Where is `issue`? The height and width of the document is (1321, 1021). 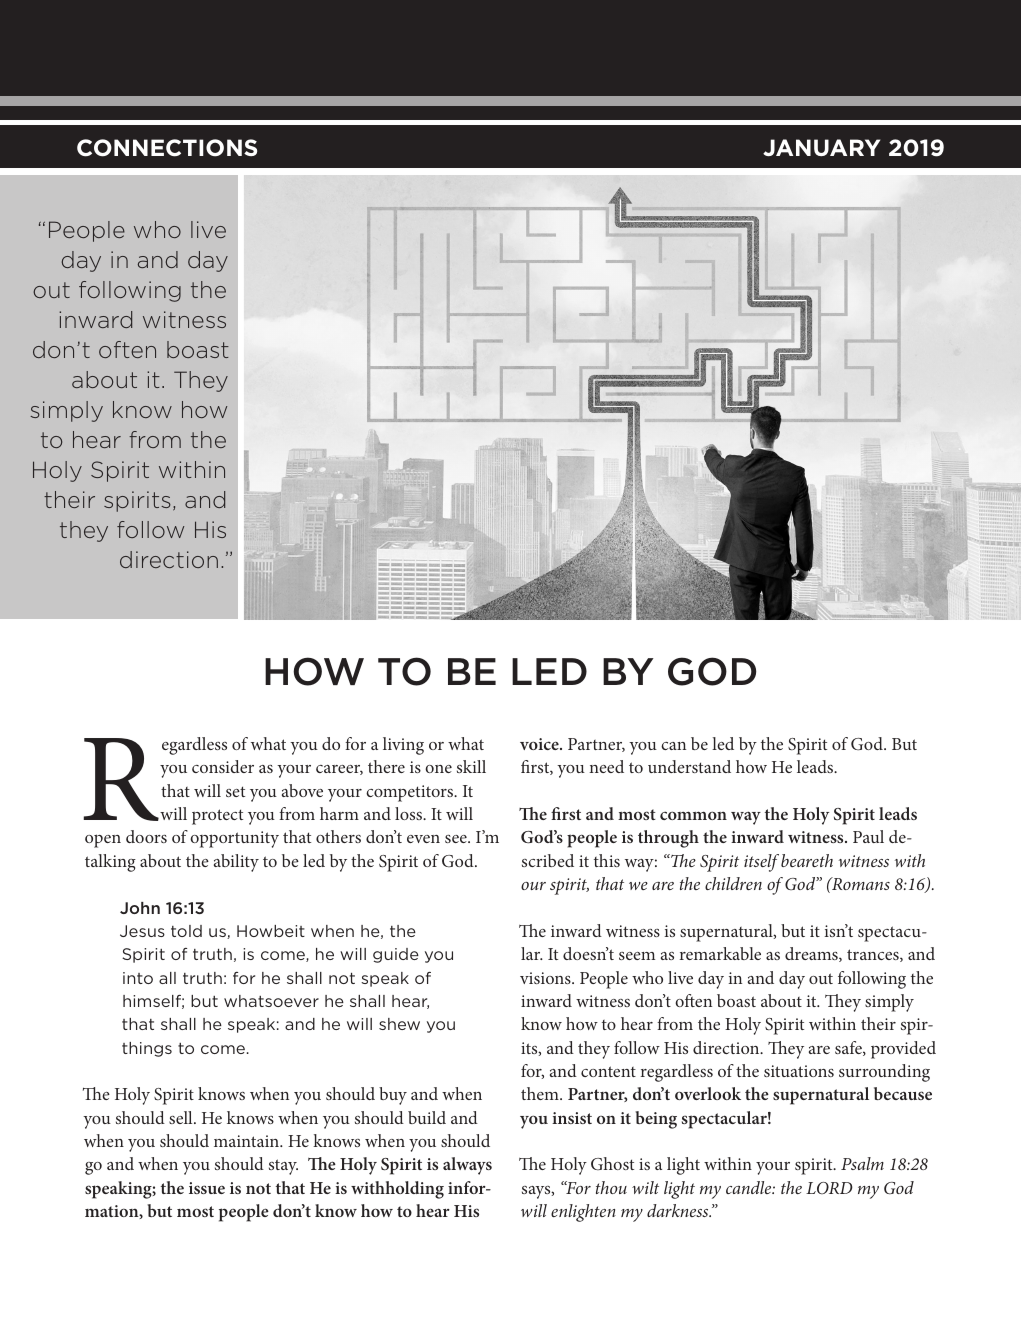 issue is located at coordinates (207, 1188).
